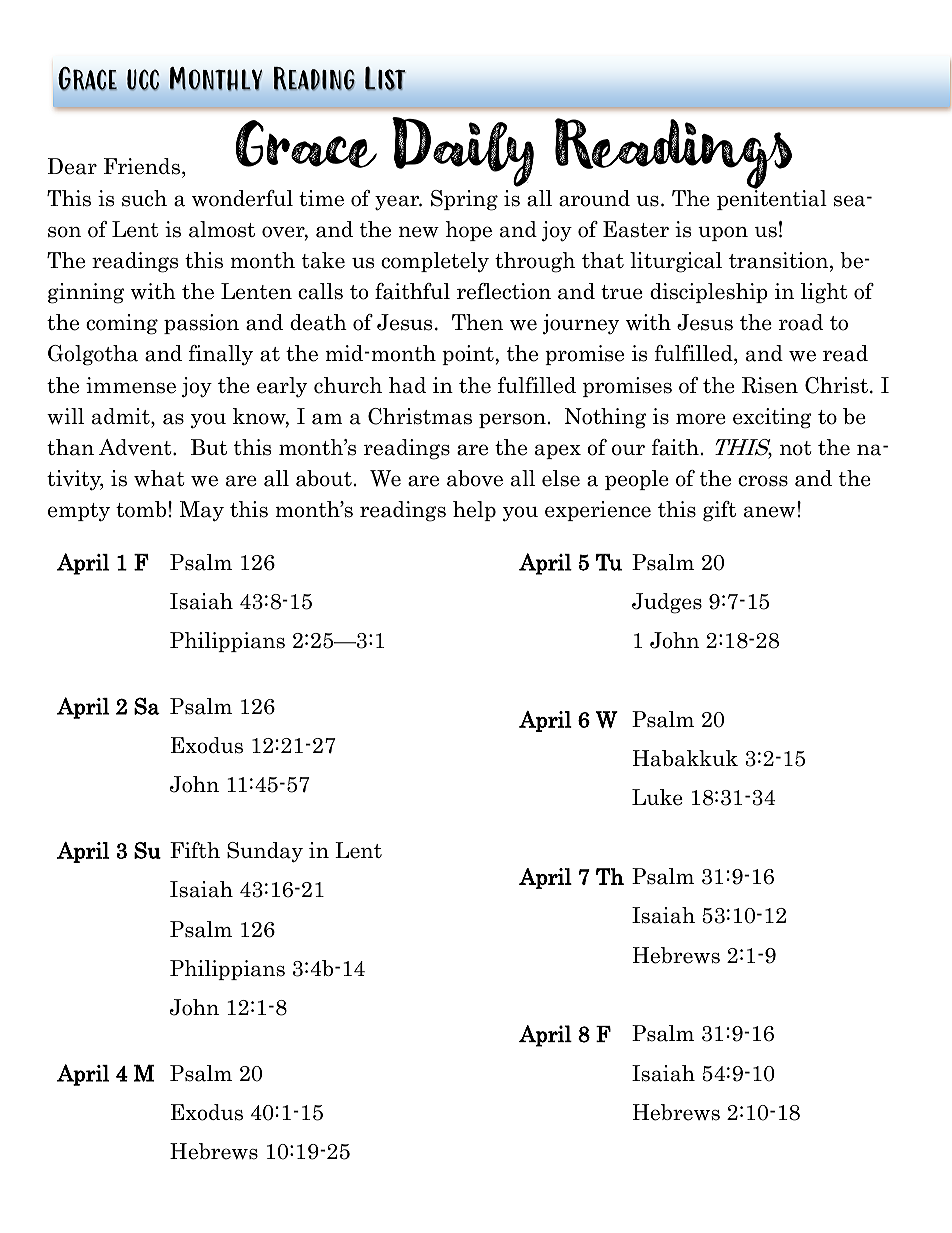  Describe the element at coordinates (435, 262) in the screenshot. I see `completely` at that location.
